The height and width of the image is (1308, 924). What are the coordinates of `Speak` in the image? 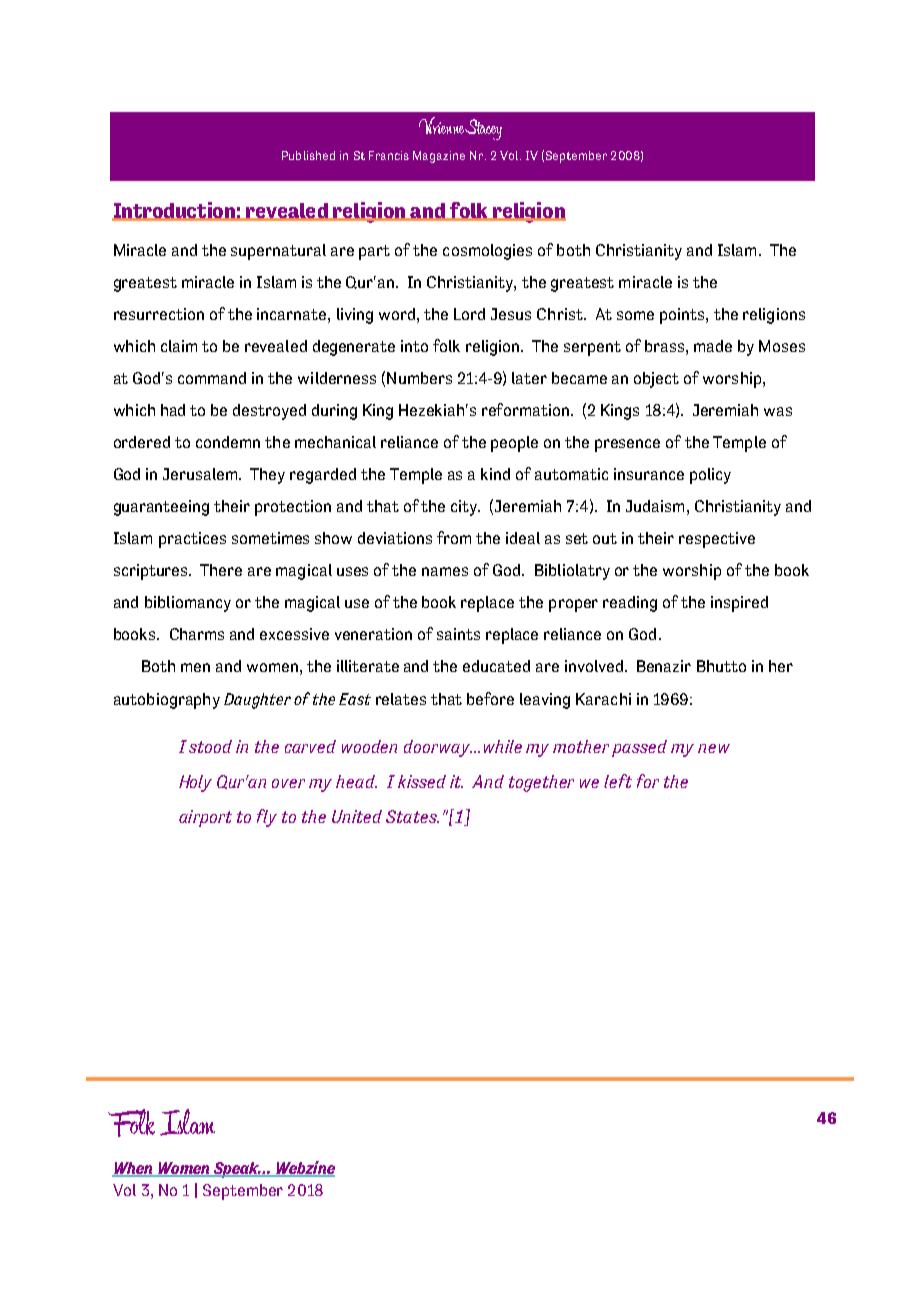 It's located at (236, 1170).
